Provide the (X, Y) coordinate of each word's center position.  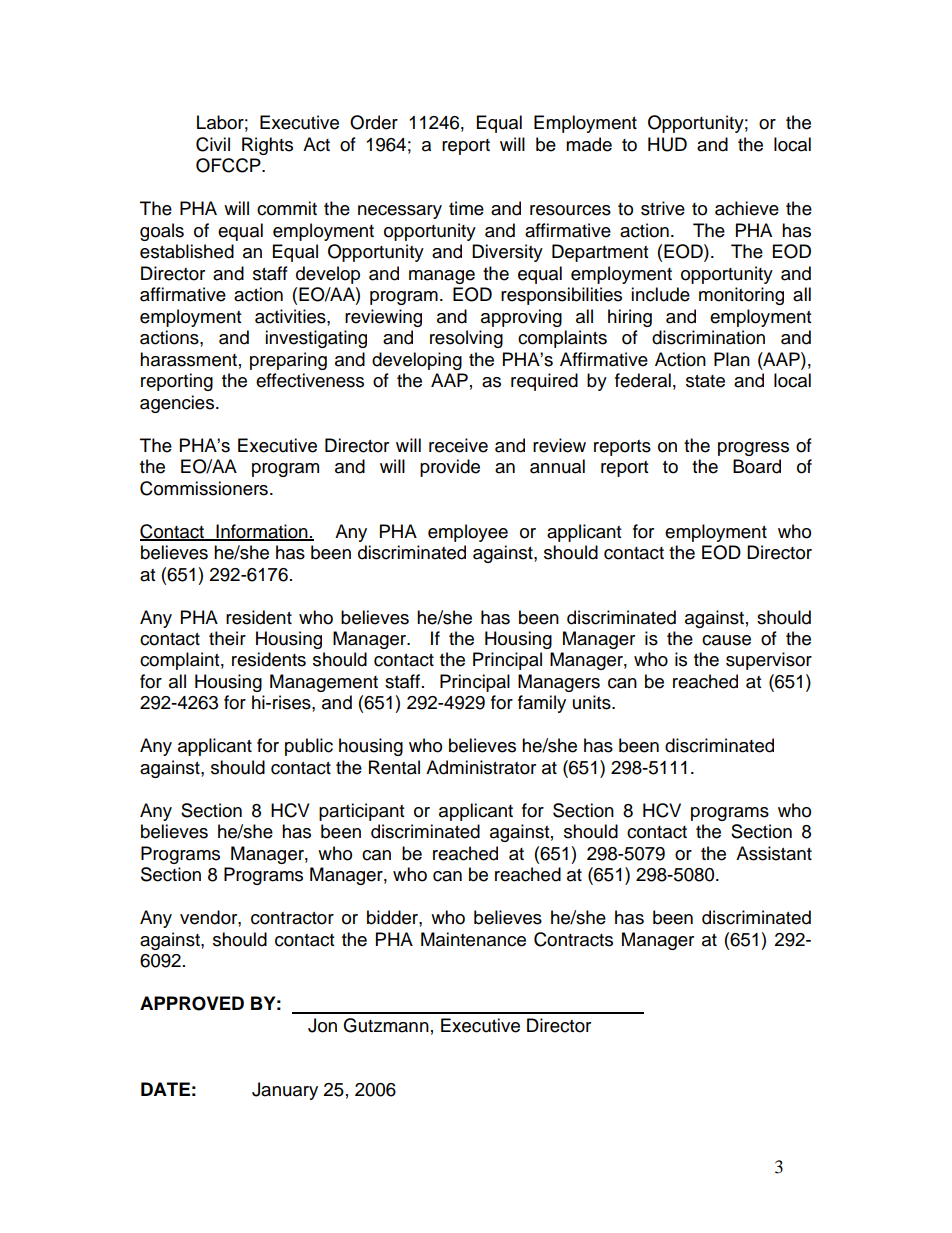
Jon (322, 1025)
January (285, 1091)
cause (726, 640)
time (466, 208)
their (227, 638)
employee (468, 533)
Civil (213, 144)
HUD (667, 144)
